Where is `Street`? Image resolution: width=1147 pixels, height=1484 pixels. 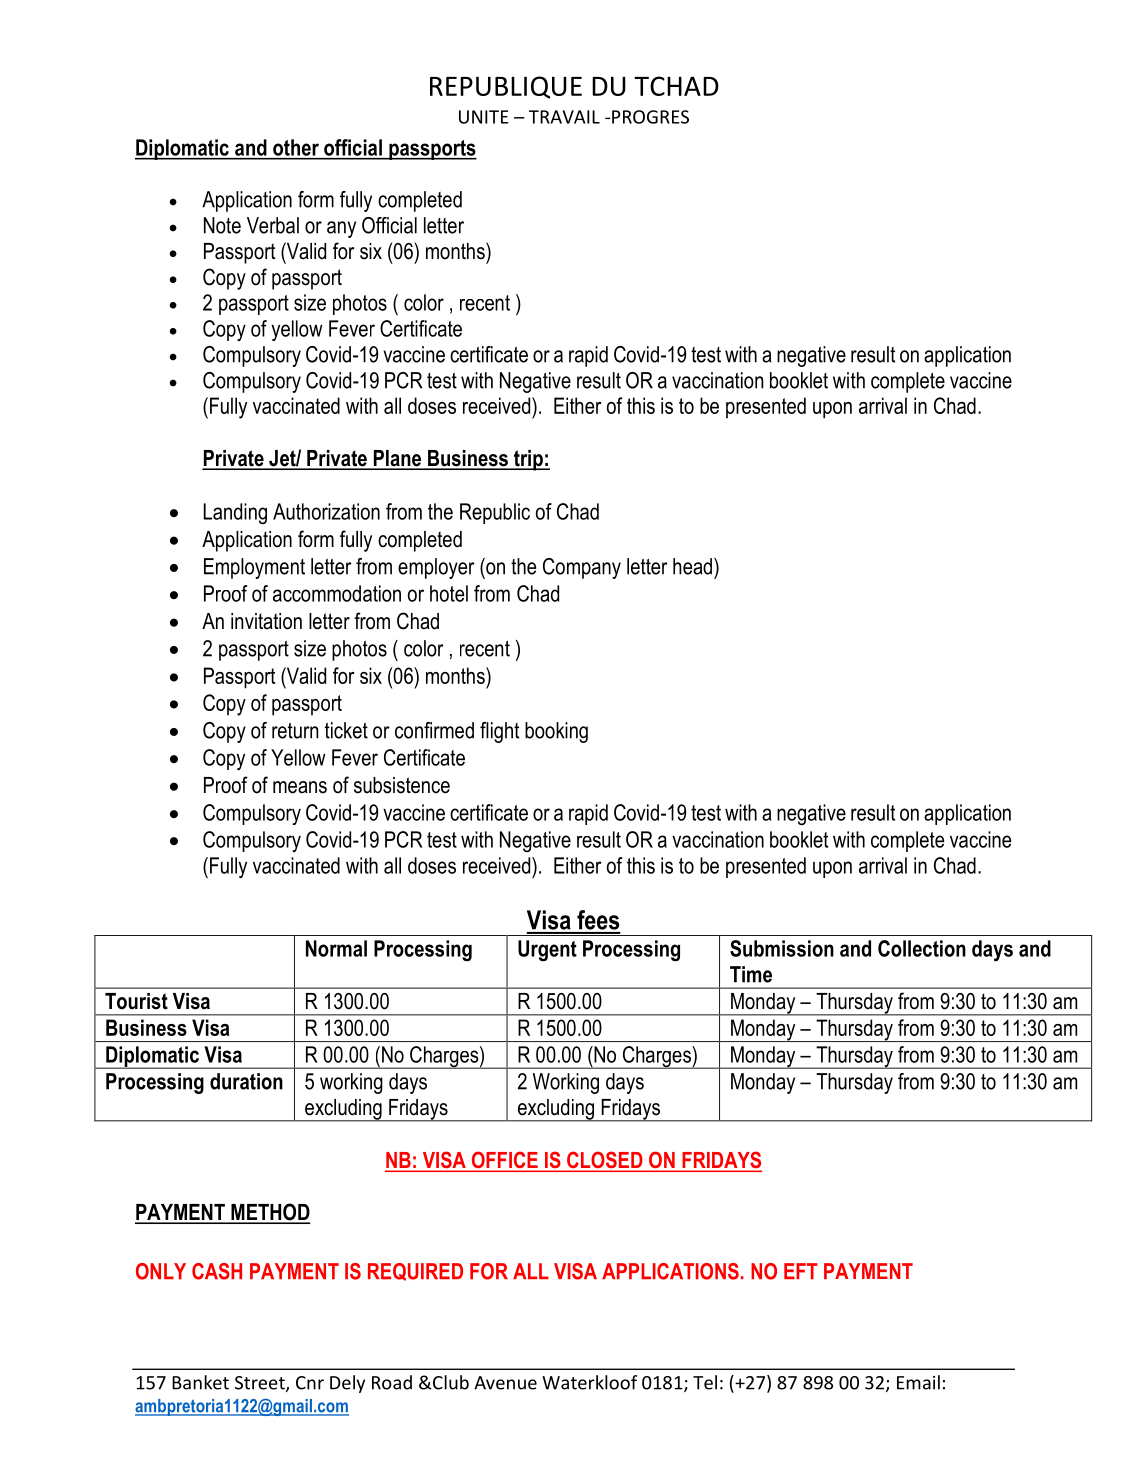
Street is located at coordinates (261, 1384).
